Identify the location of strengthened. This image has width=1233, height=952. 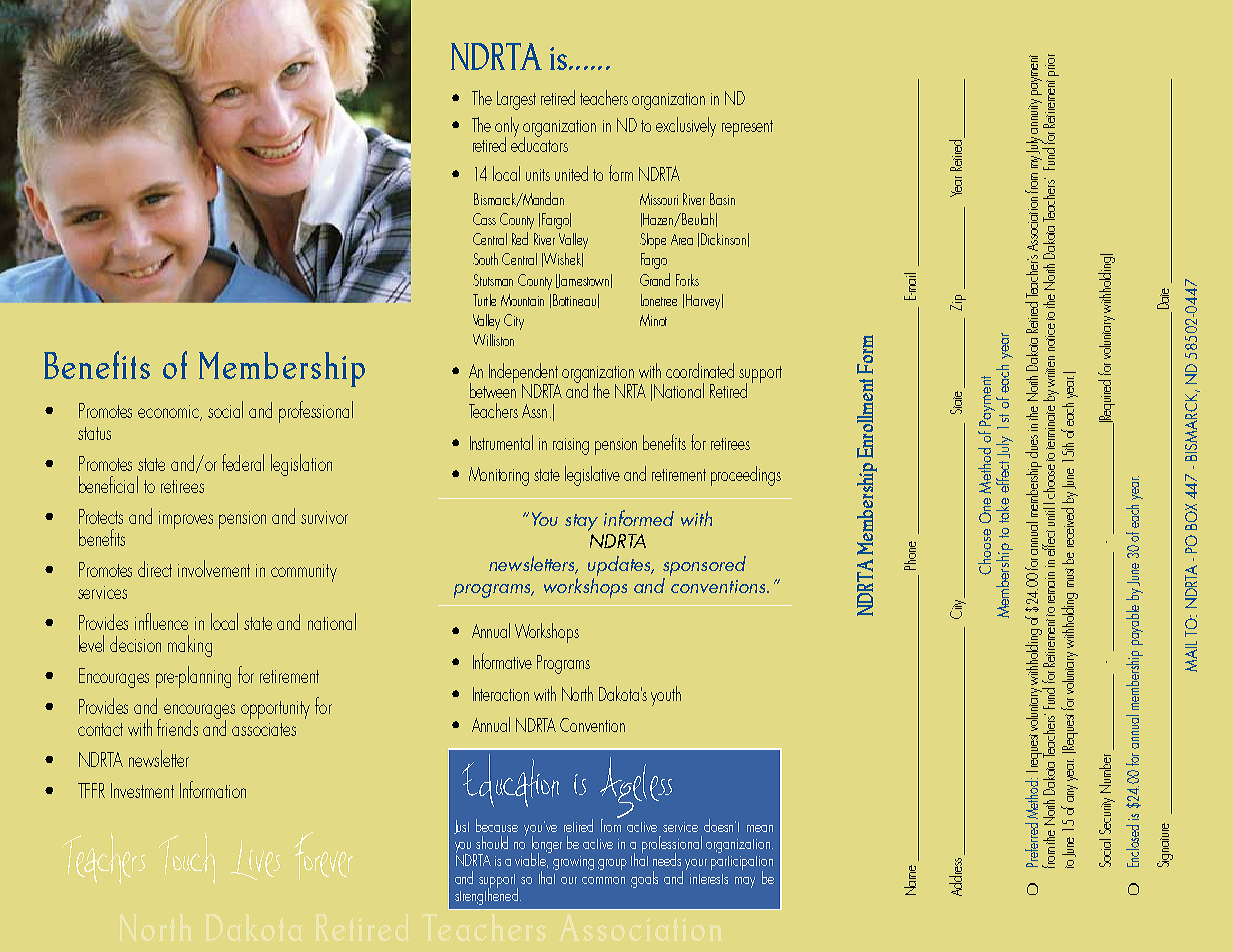
(486, 895).
